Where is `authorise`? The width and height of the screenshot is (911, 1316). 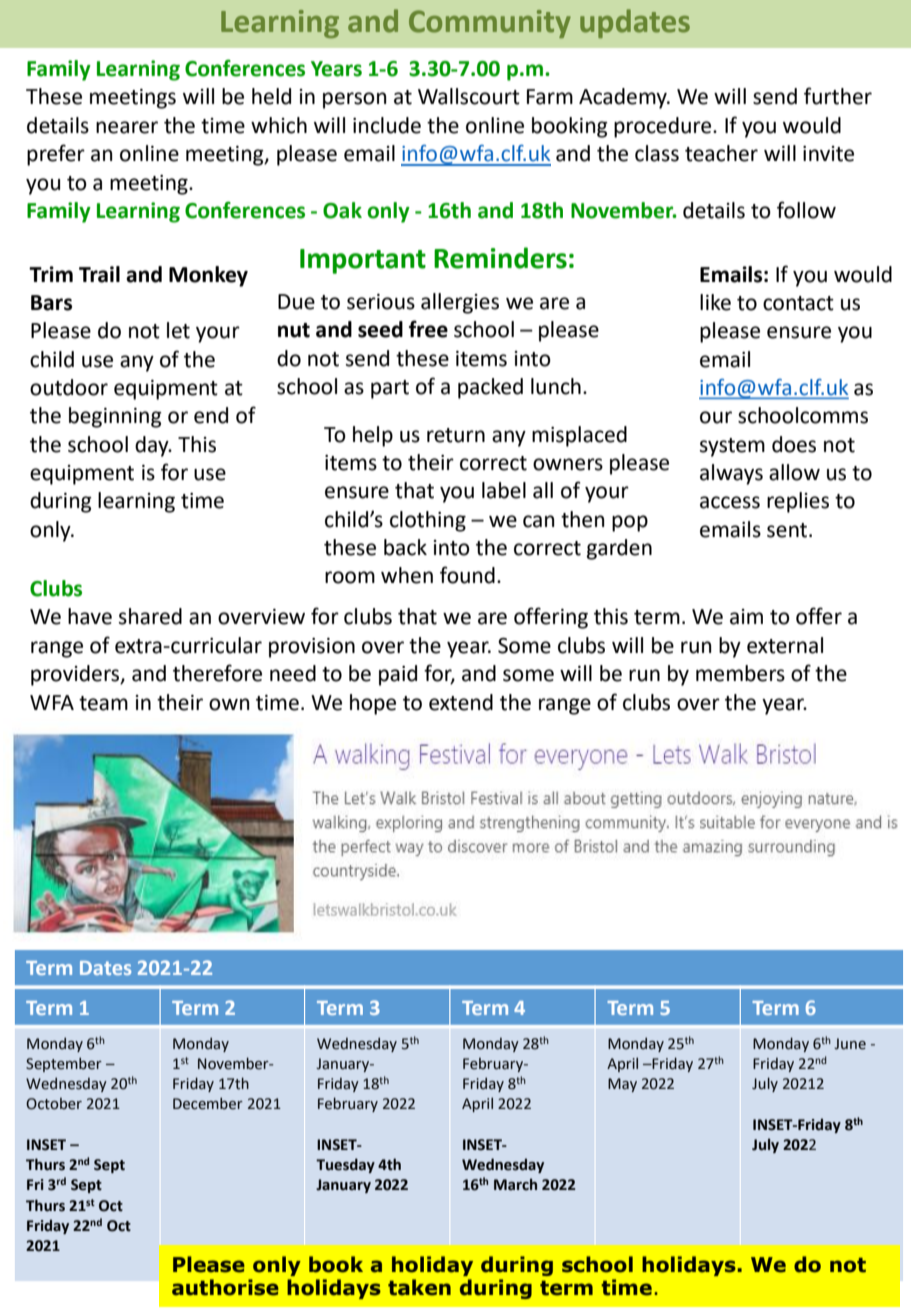 authorise is located at coordinates (225, 1287).
